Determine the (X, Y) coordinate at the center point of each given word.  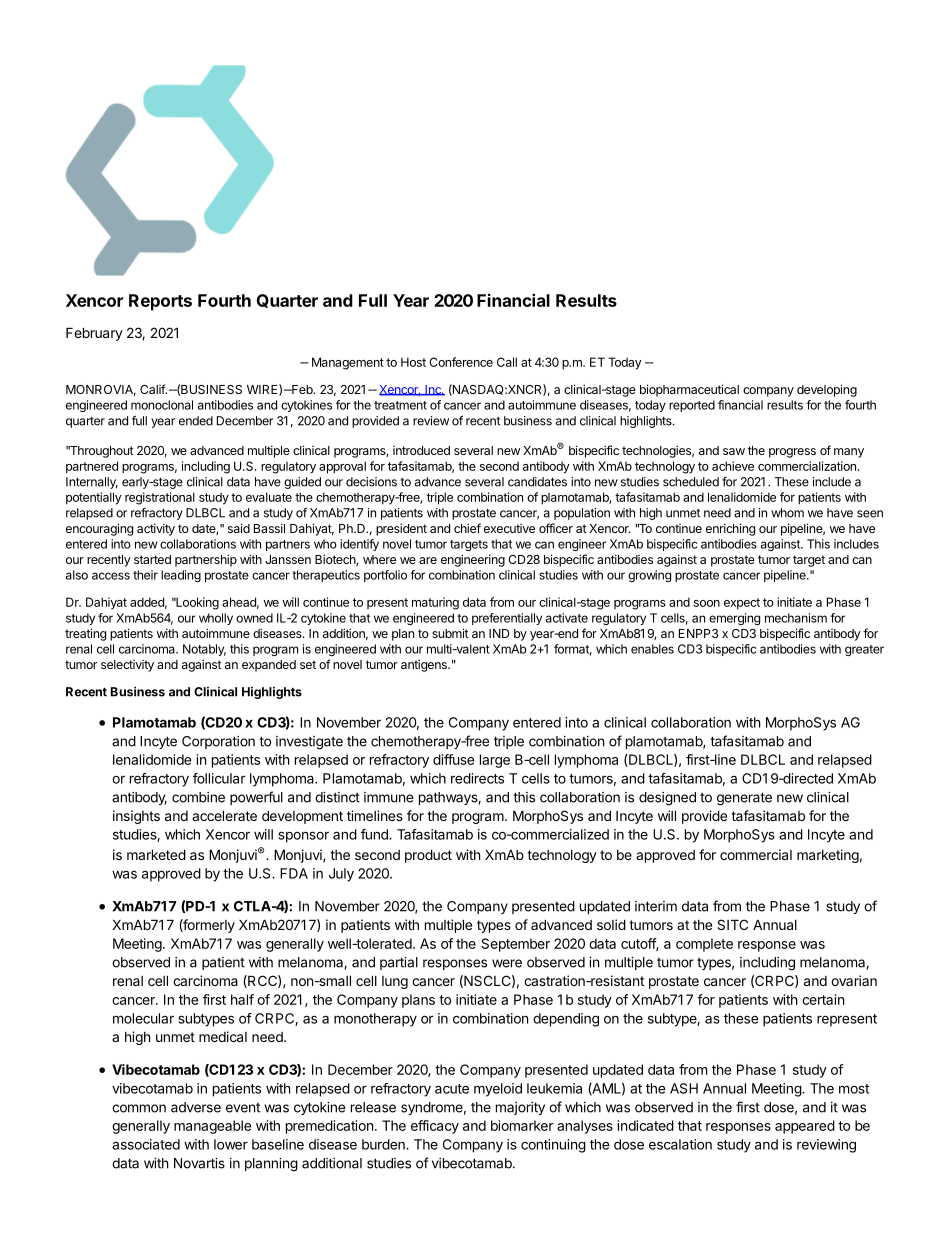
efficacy (435, 1127)
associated (146, 1144)
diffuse (453, 759)
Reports (160, 302)
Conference (461, 362)
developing (827, 390)
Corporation (218, 742)
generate (744, 799)
